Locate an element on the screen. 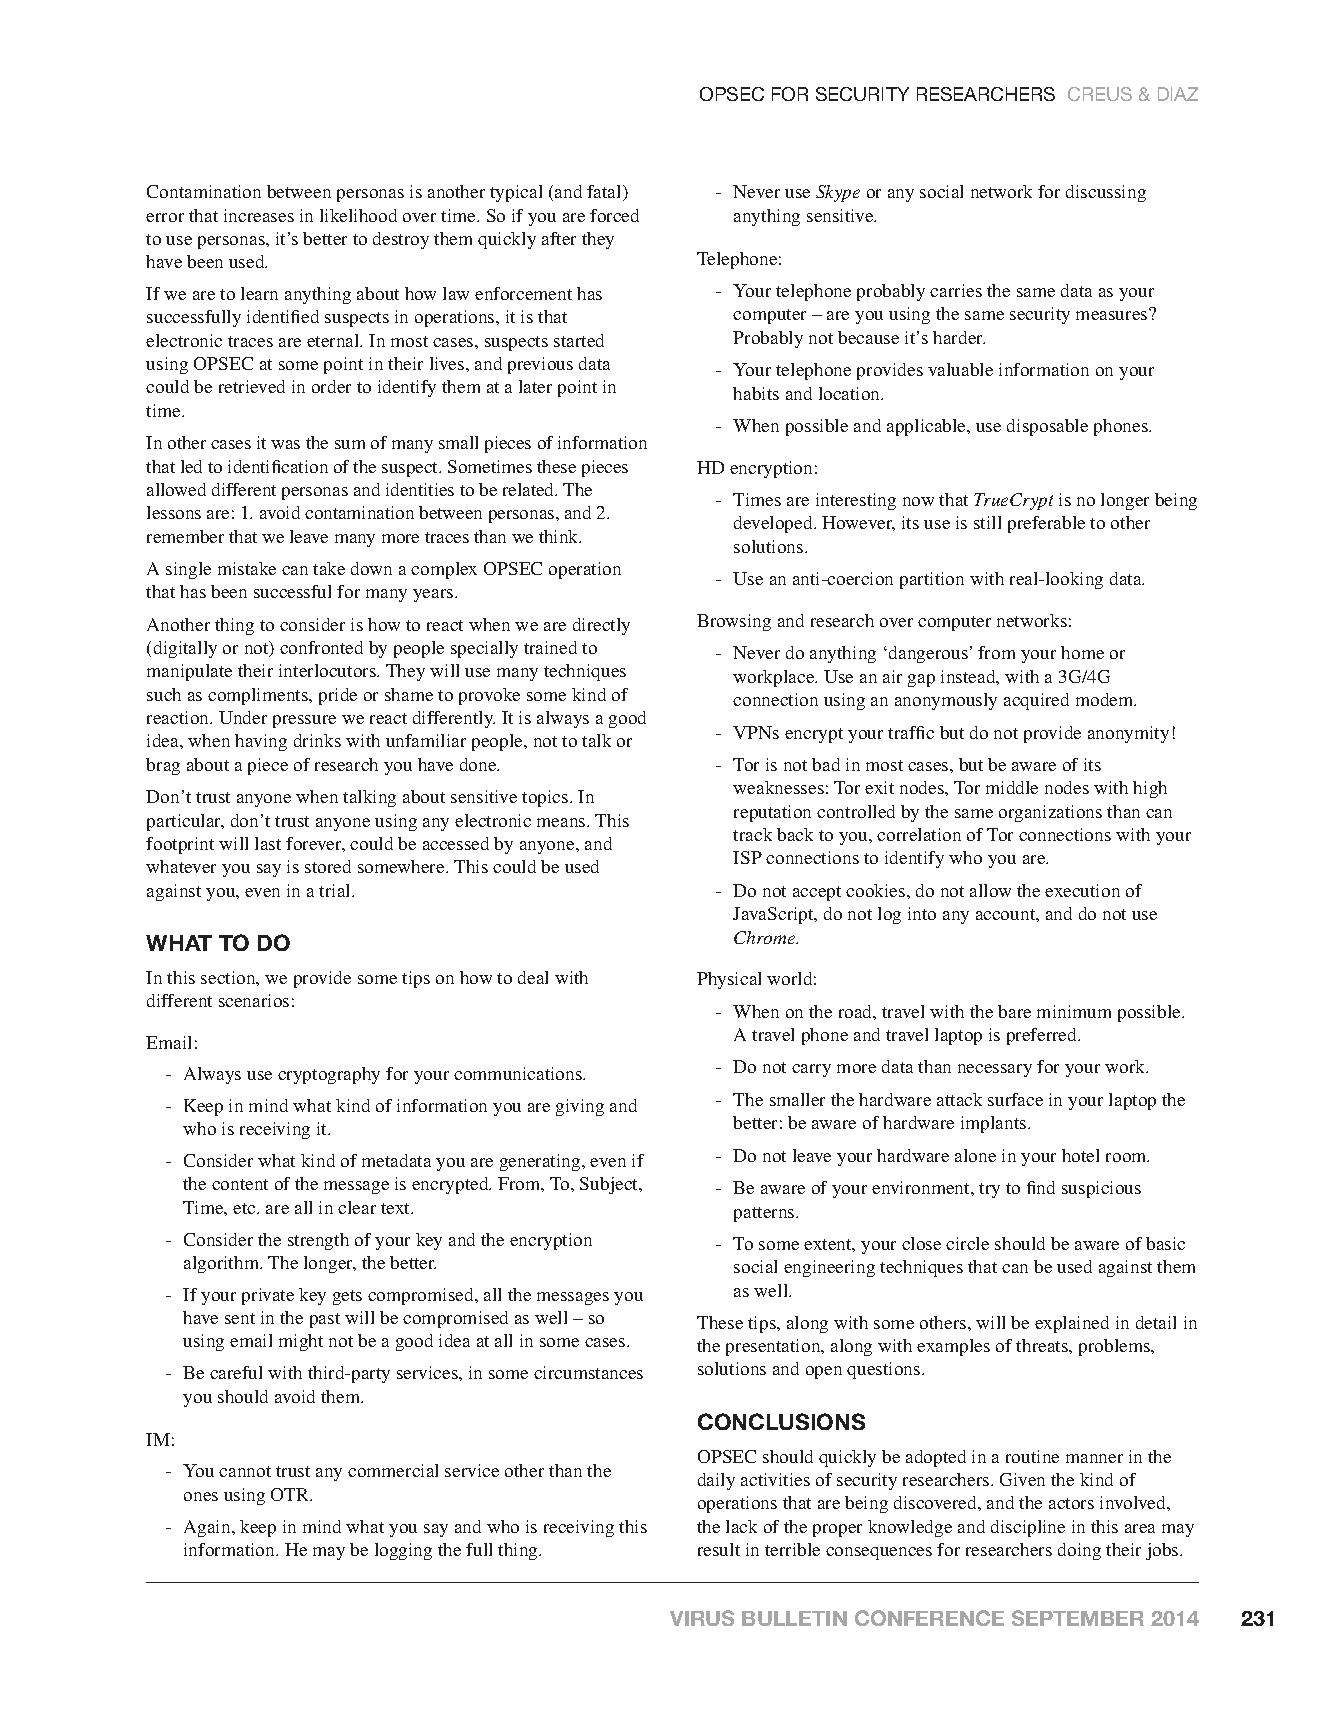  last is located at coordinates (268, 843).
